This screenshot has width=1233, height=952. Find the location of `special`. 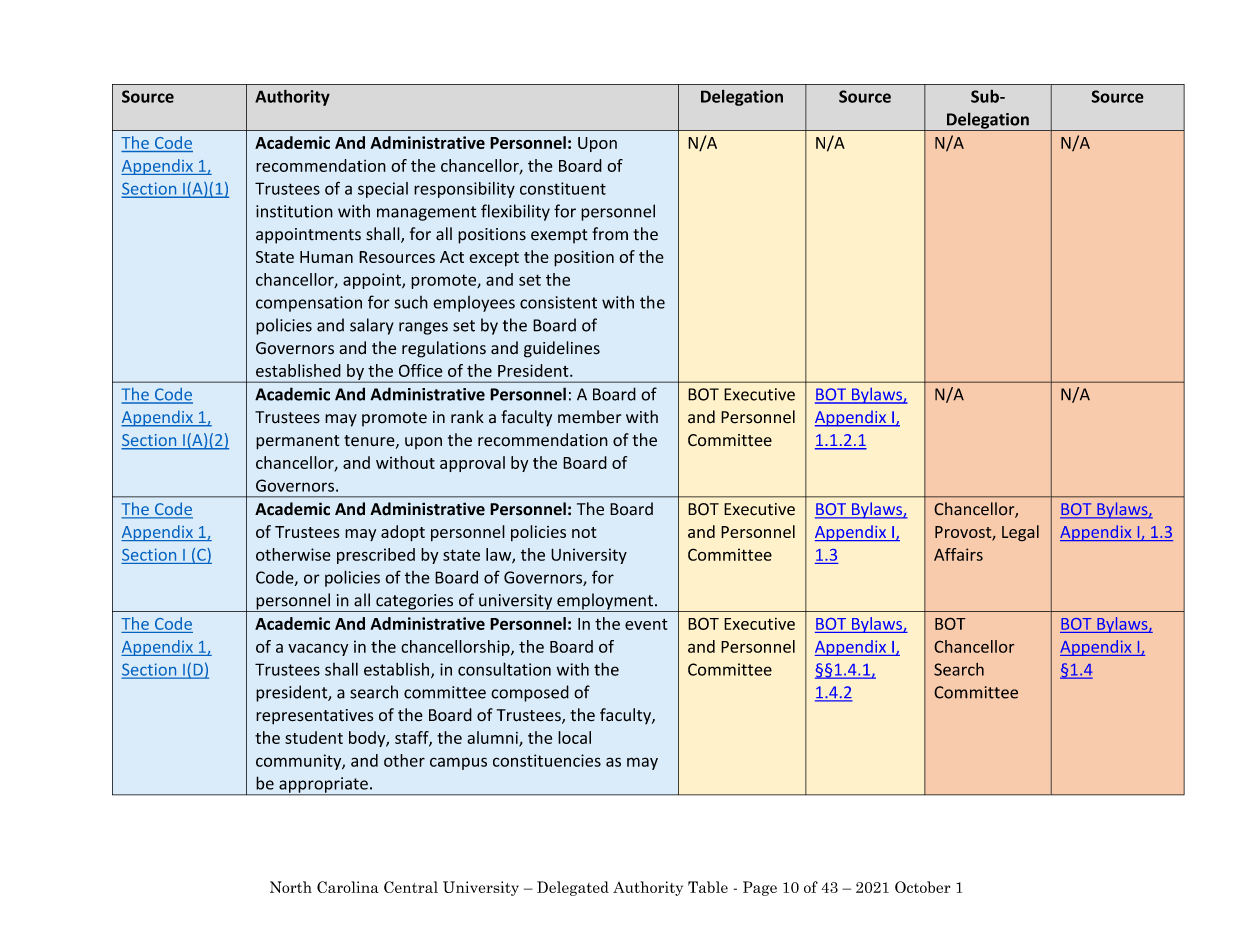

special is located at coordinates (383, 190).
